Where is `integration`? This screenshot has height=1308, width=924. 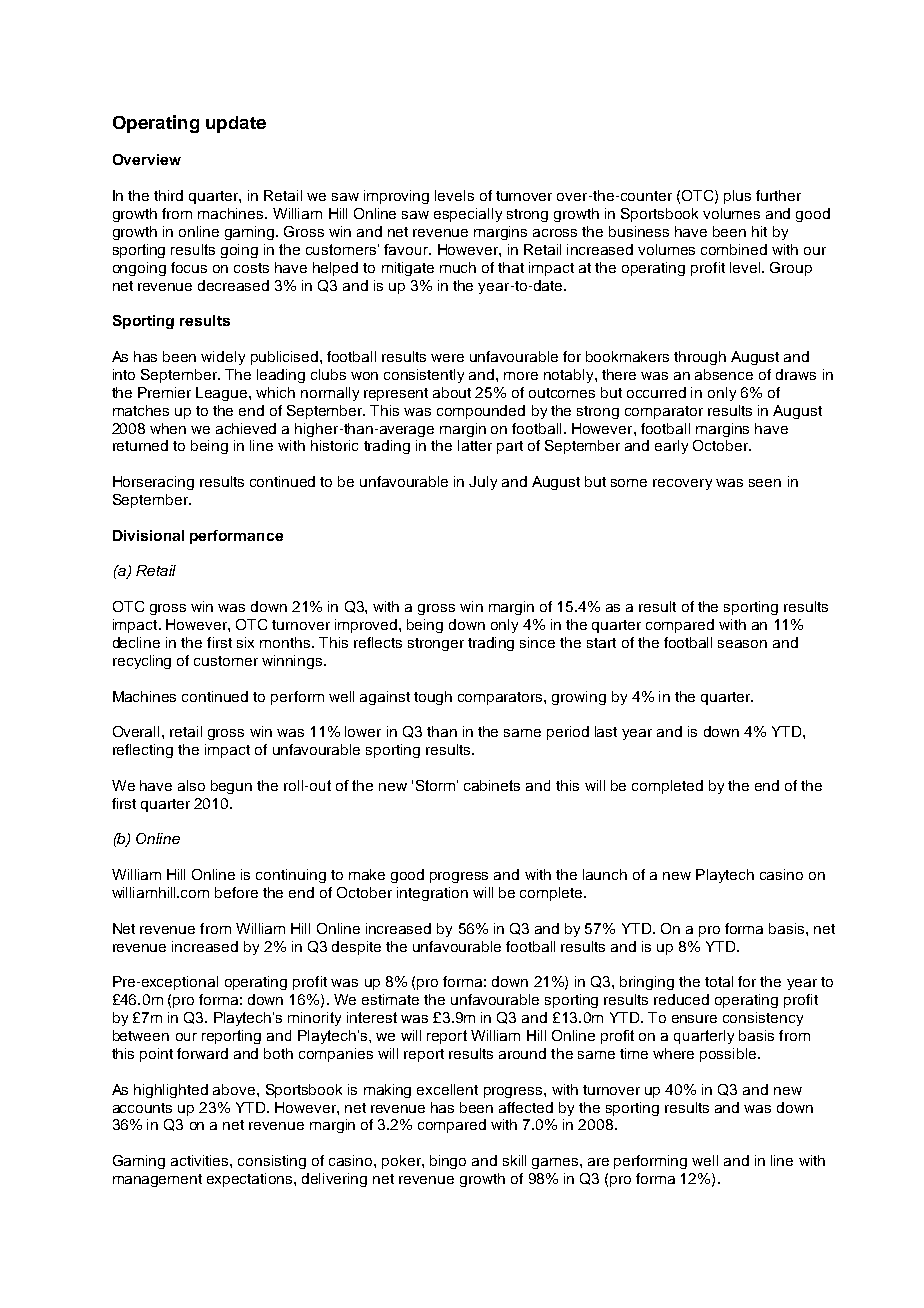
integration is located at coordinates (432, 894).
